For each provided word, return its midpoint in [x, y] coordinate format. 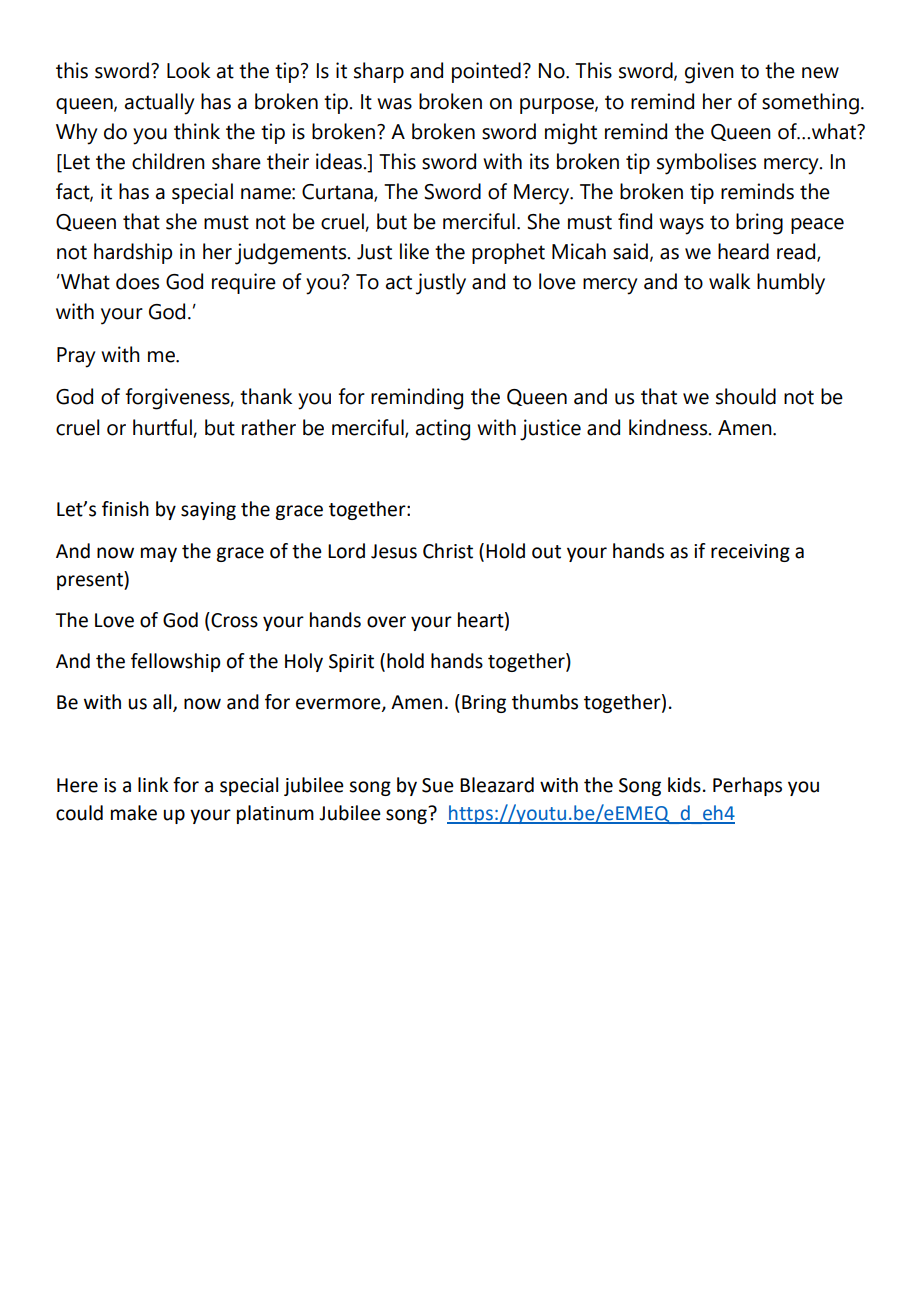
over [386, 622]
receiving [750, 553]
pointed [486, 72]
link [153, 784]
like [414, 251]
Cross [234, 620]
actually [160, 104]
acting [443, 430]
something [810, 104]
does [137, 281]
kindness [669, 427]
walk [729, 281]
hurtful [162, 427]
